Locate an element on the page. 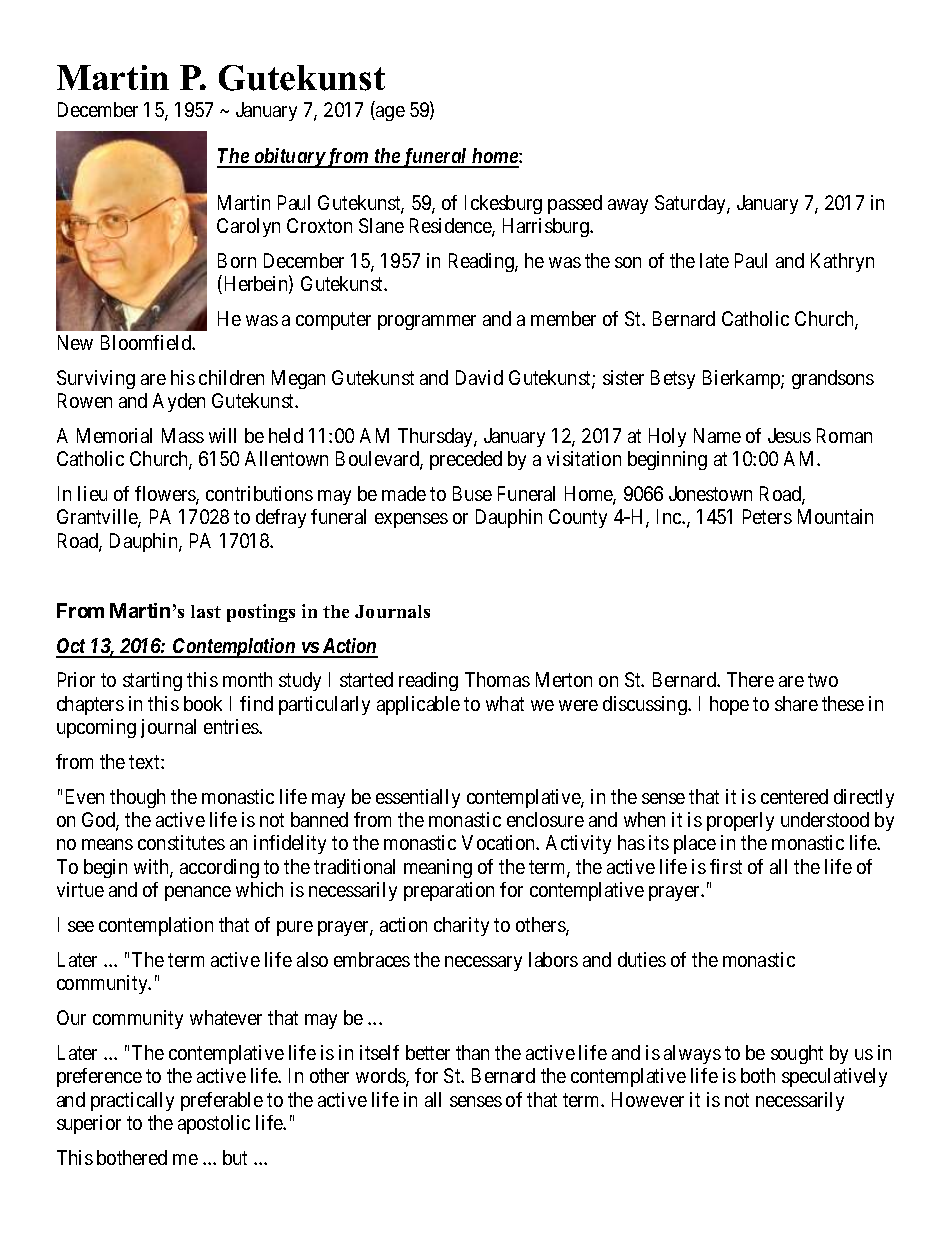 The height and width of the page is (1233, 952). Mass is located at coordinates (183, 435).
